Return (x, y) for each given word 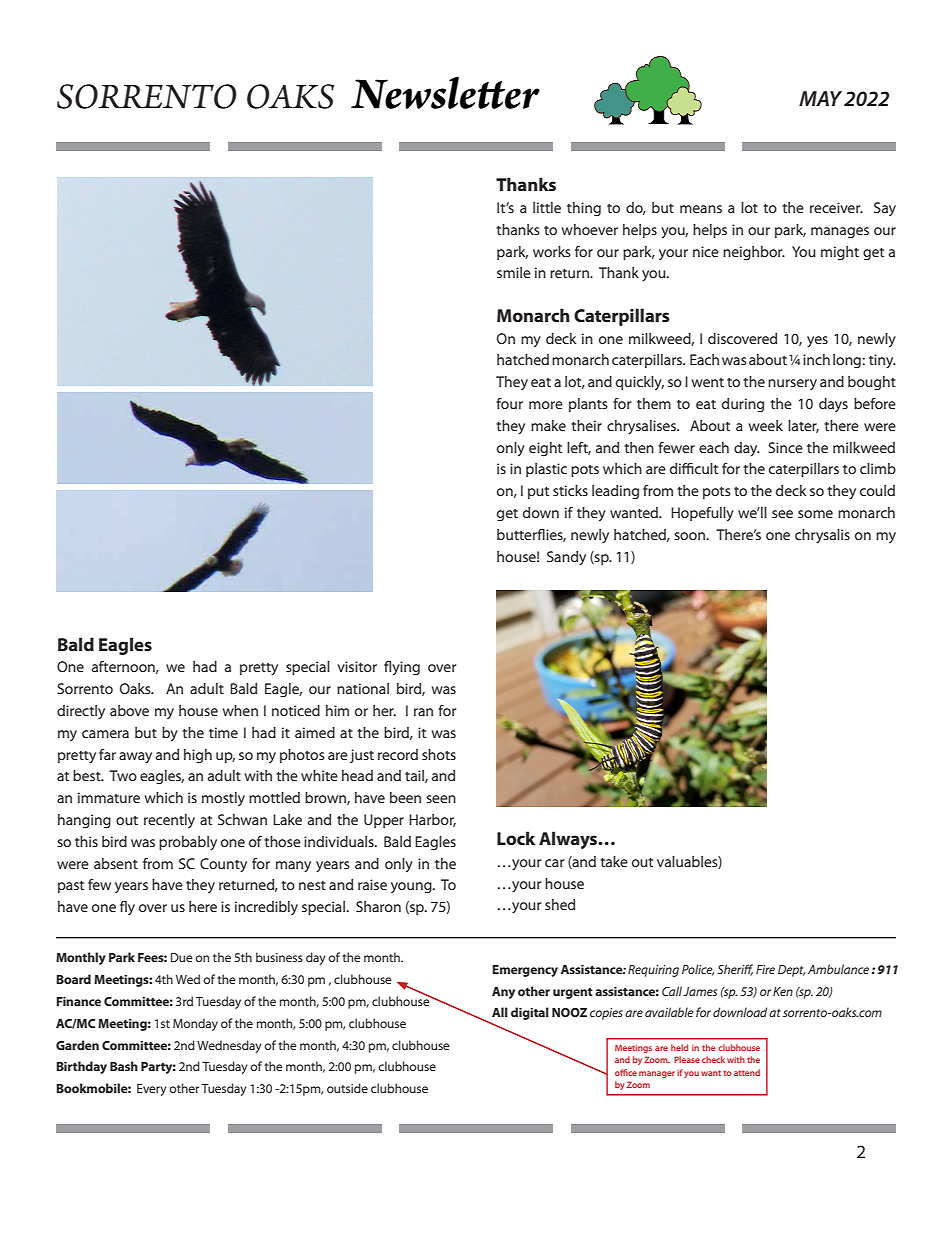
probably (188, 843)
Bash (124, 1066)
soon (689, 536)
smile (514, 272)
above (129, 710)
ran (423, 712)
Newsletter (445, 92)
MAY (820, 98)
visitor (357, 666)
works (552, 251)
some (815, 514)
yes (817, 341)
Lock (516, 838)
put (538, 493)
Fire (765, 969)
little (547, 207)
